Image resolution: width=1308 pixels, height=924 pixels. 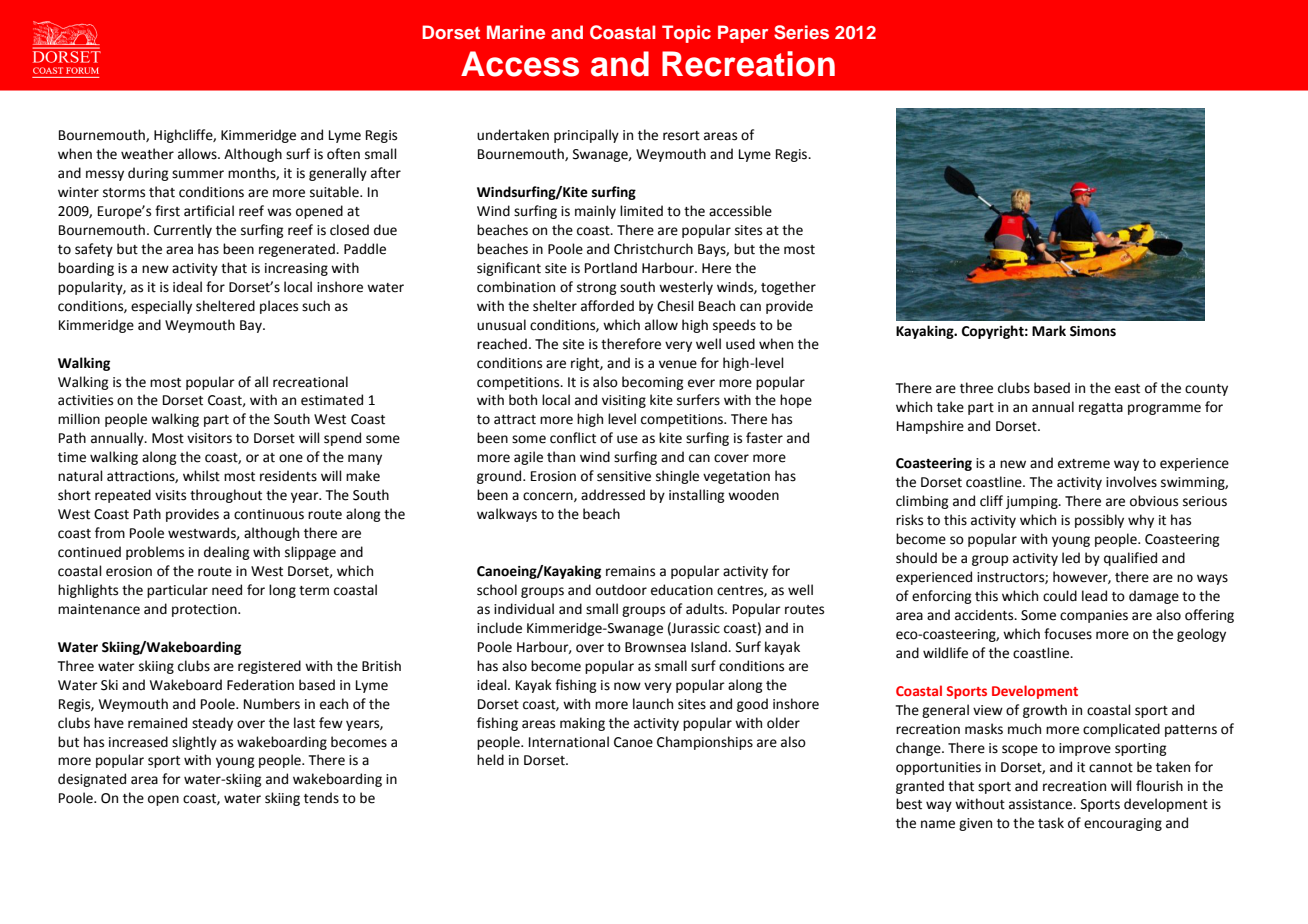 I want to click on visitors, so click(x=209, y=438).
